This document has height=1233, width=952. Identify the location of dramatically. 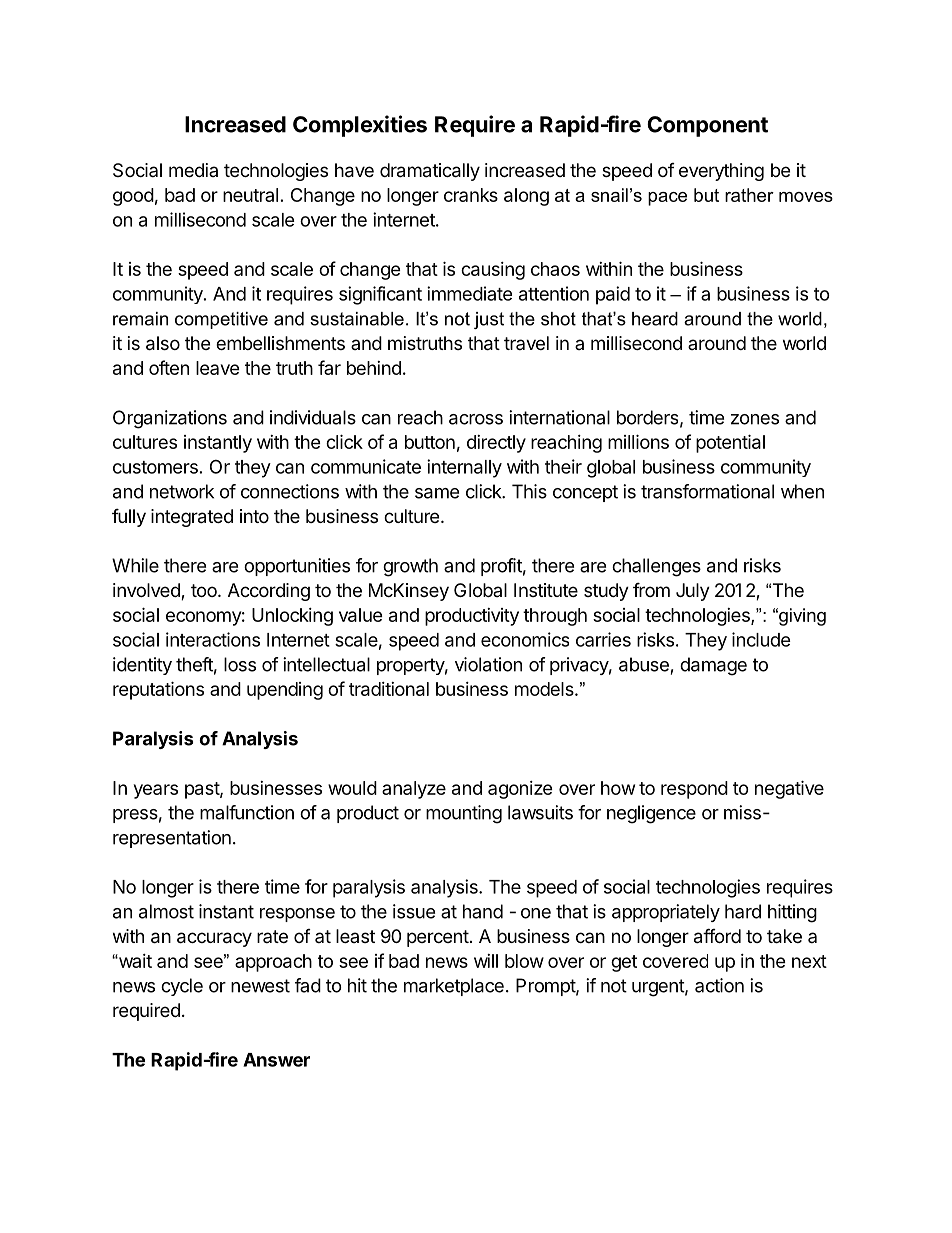
(430, 172).
